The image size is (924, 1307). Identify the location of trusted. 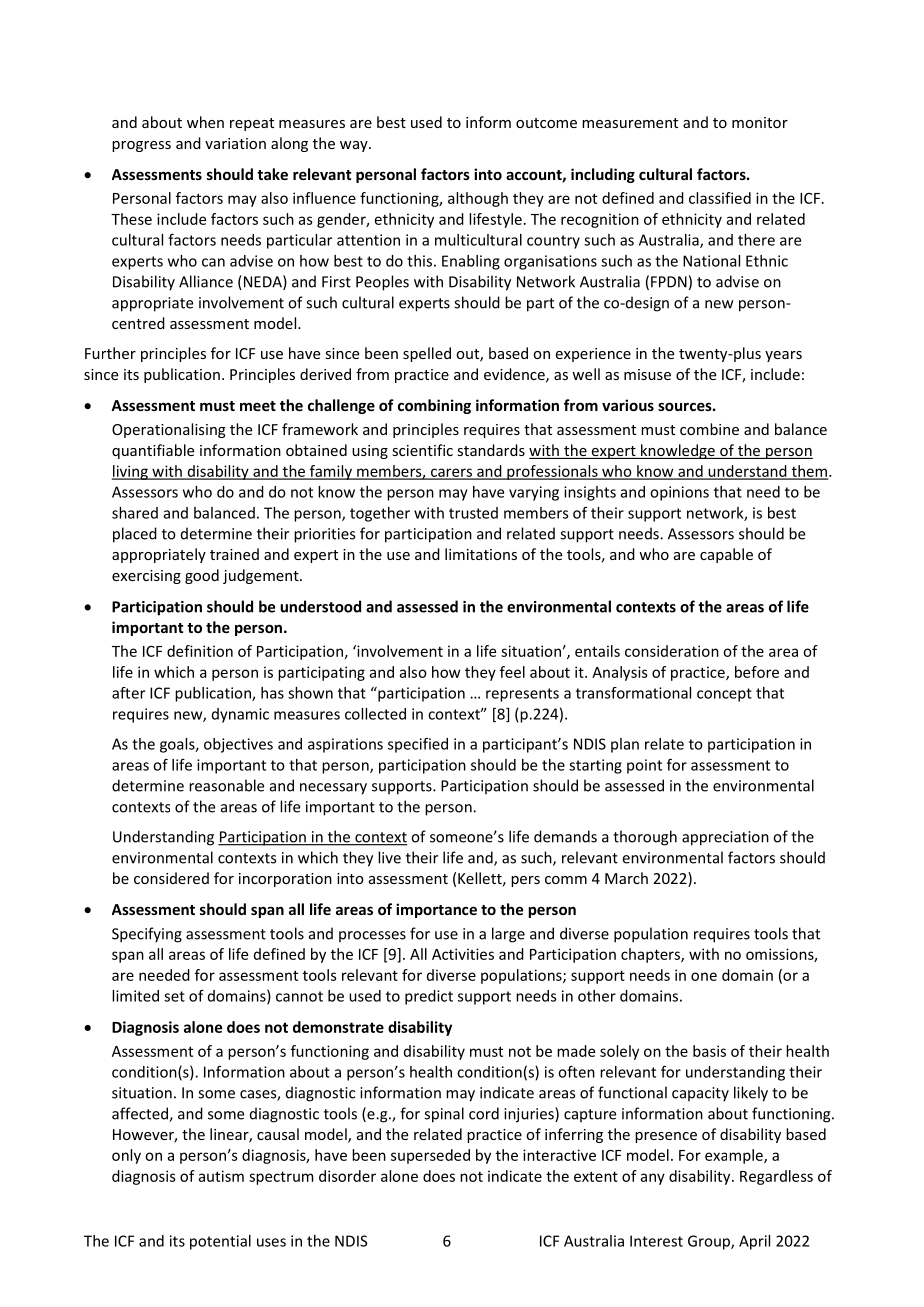
(473, 513).
